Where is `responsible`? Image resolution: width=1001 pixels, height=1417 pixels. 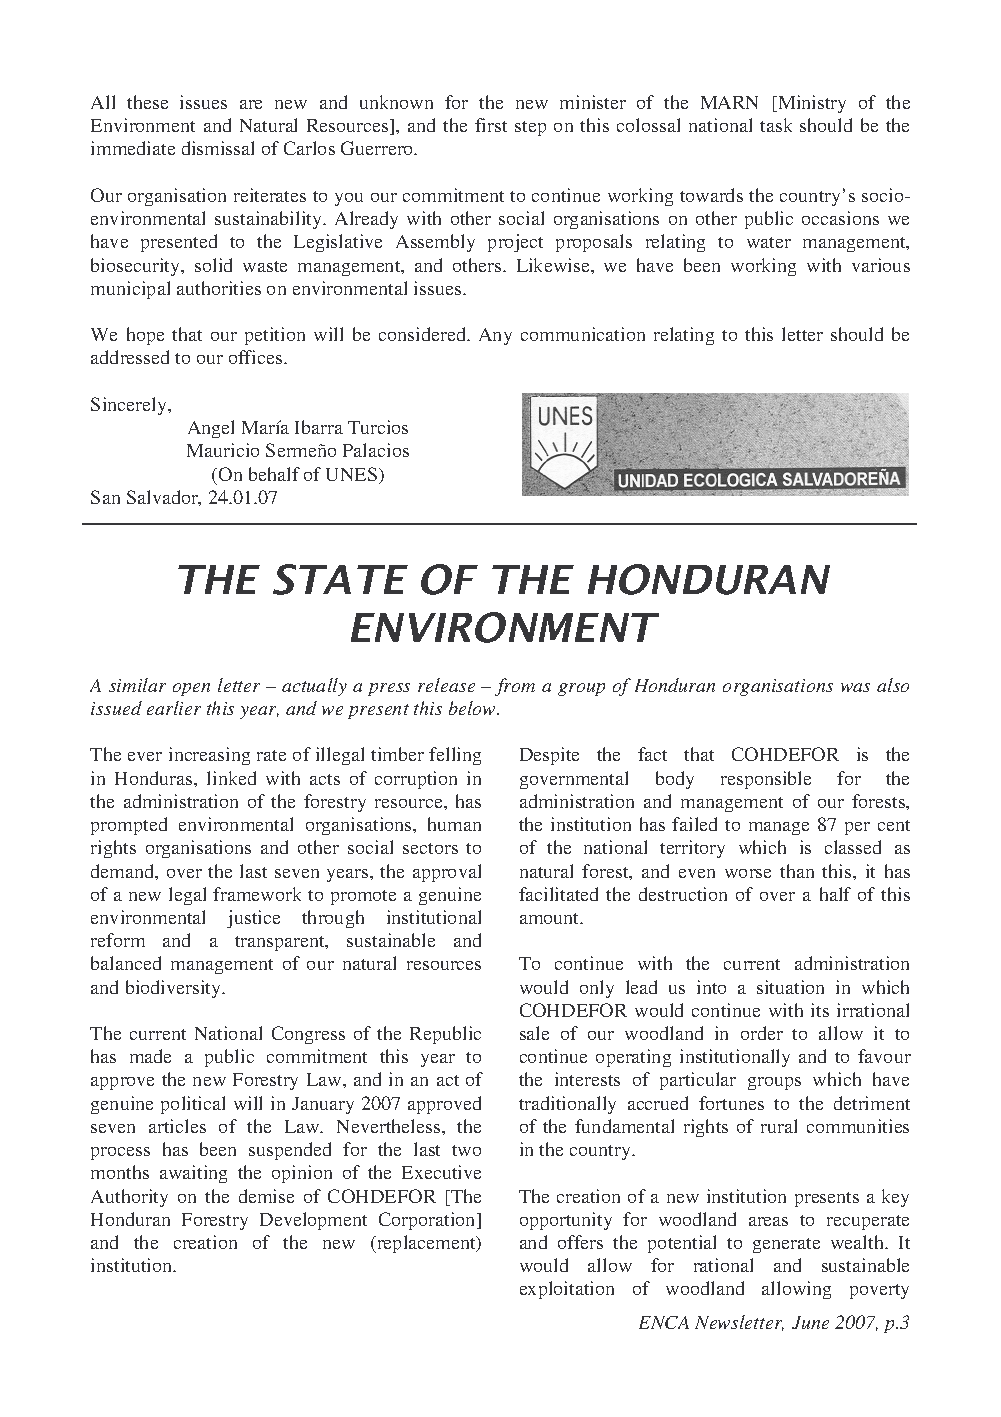 responsible is located at coordinates (766, 780).
